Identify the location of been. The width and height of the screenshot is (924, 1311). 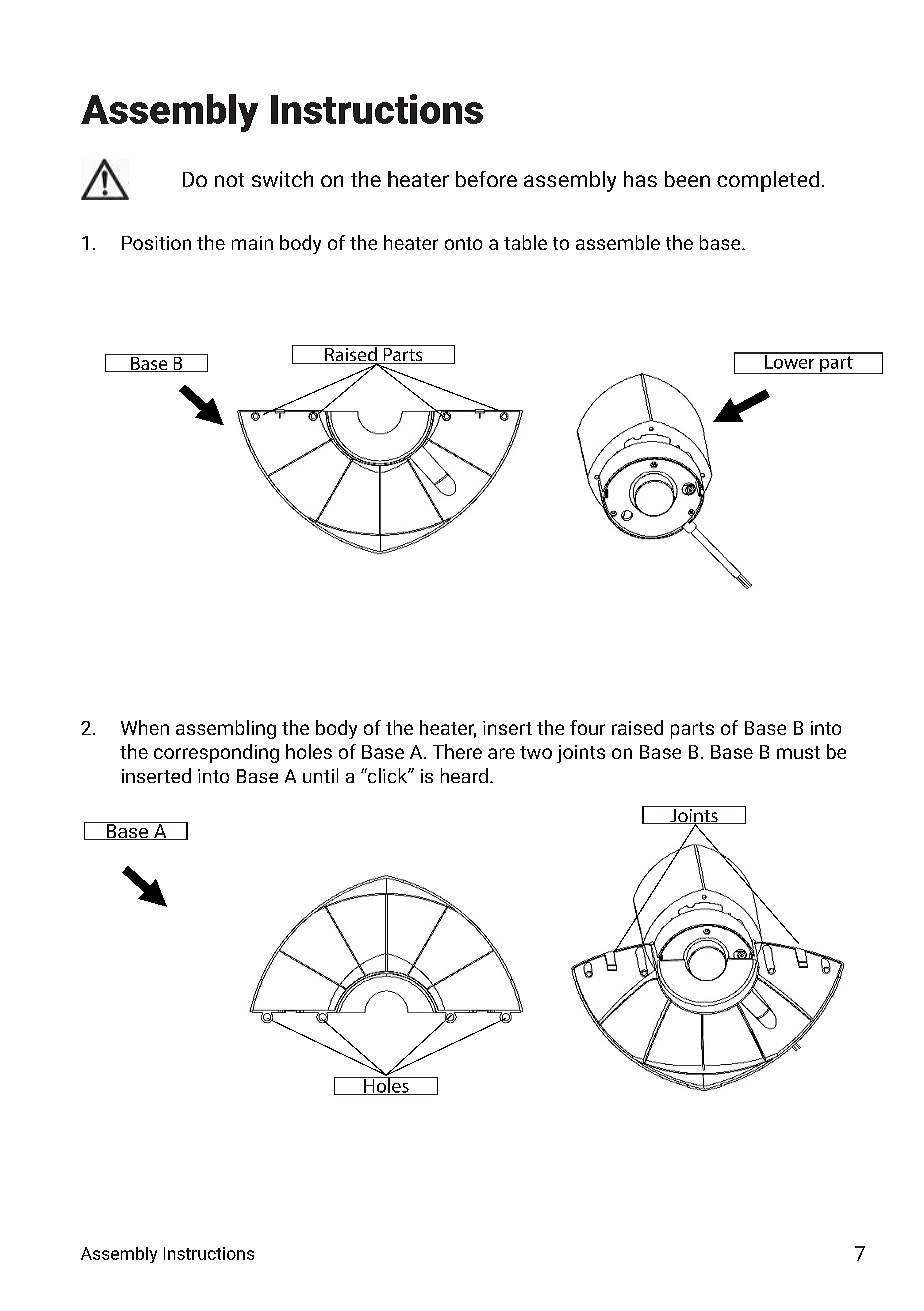
(687, 179).
